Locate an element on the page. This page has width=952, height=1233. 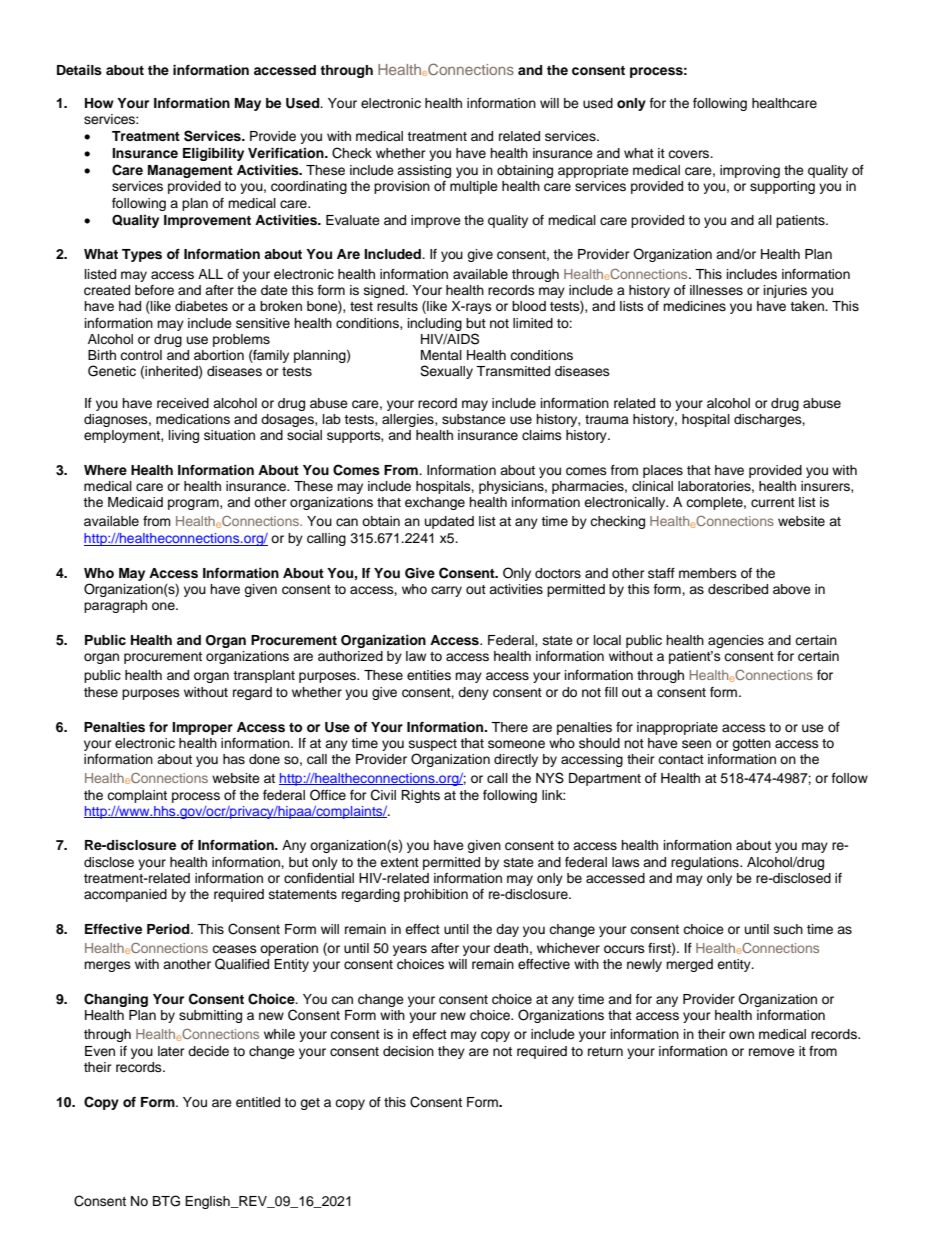
How is located at coordinates (99, 103).
